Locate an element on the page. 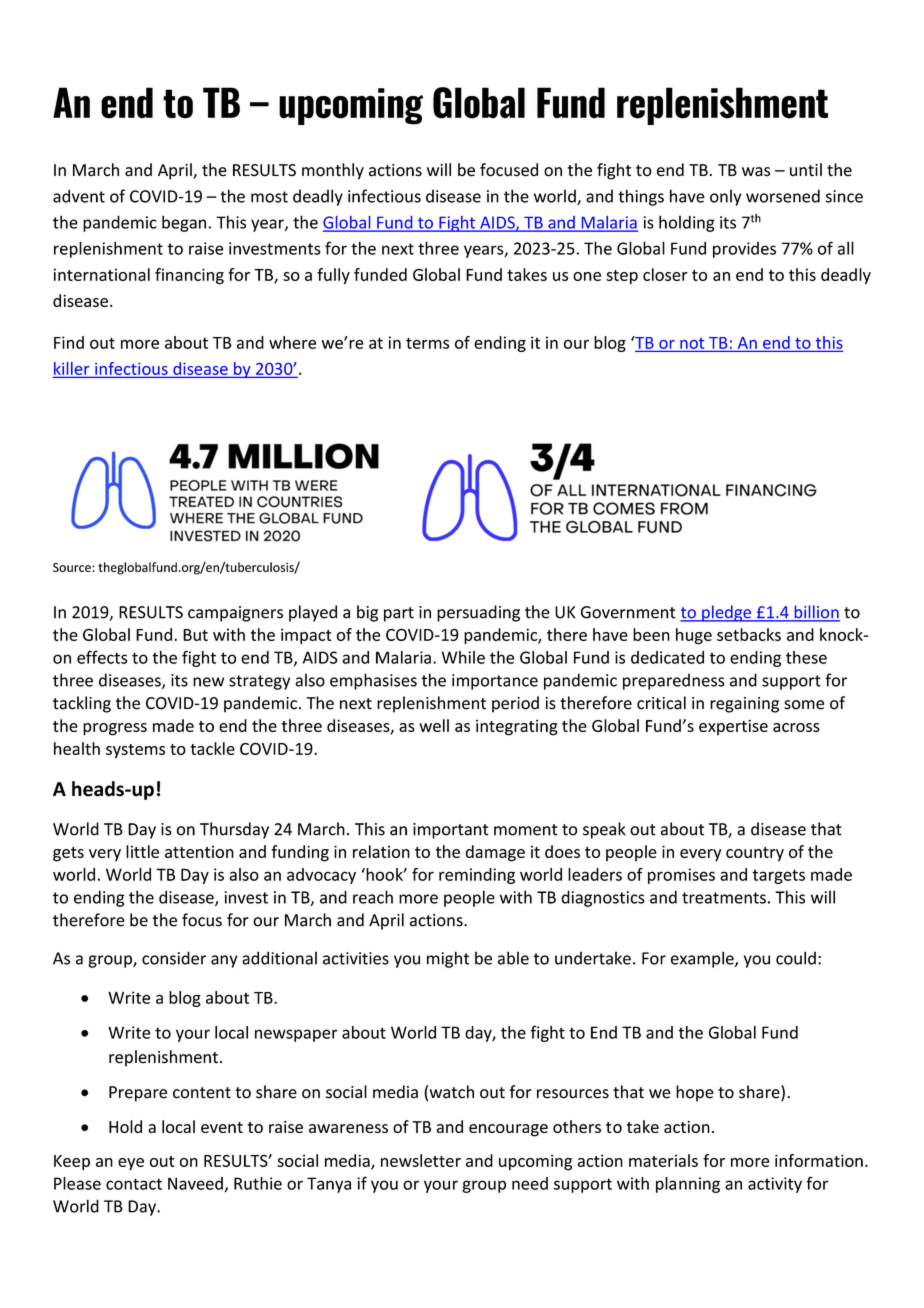 Image resolution: width=924 pixels, height=1308 pixels. treatments is located at coordinates (724, 898).
